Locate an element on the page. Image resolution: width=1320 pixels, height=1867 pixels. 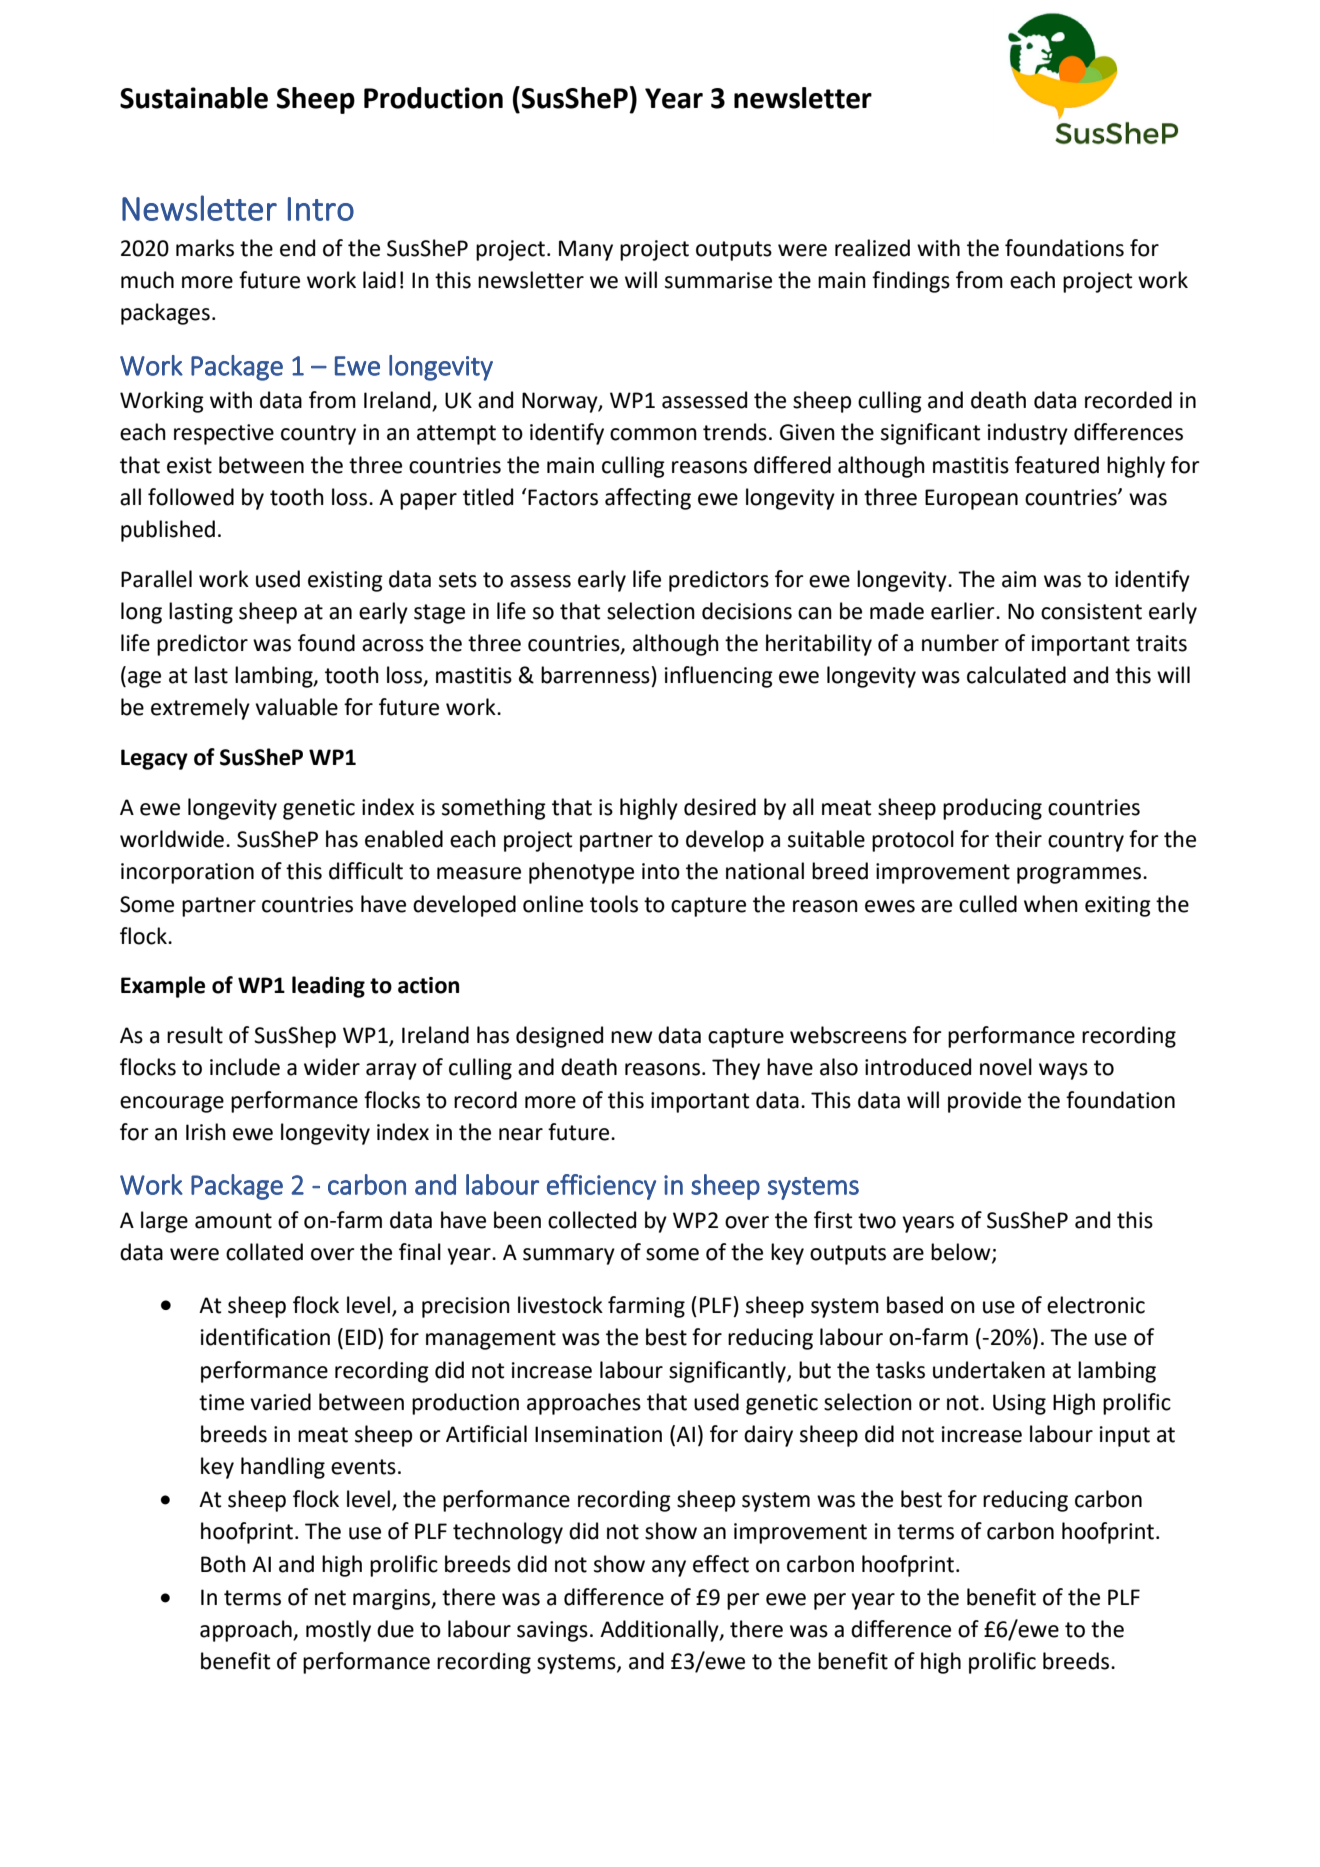
electronic is located at coordinates (1096, 1305).
